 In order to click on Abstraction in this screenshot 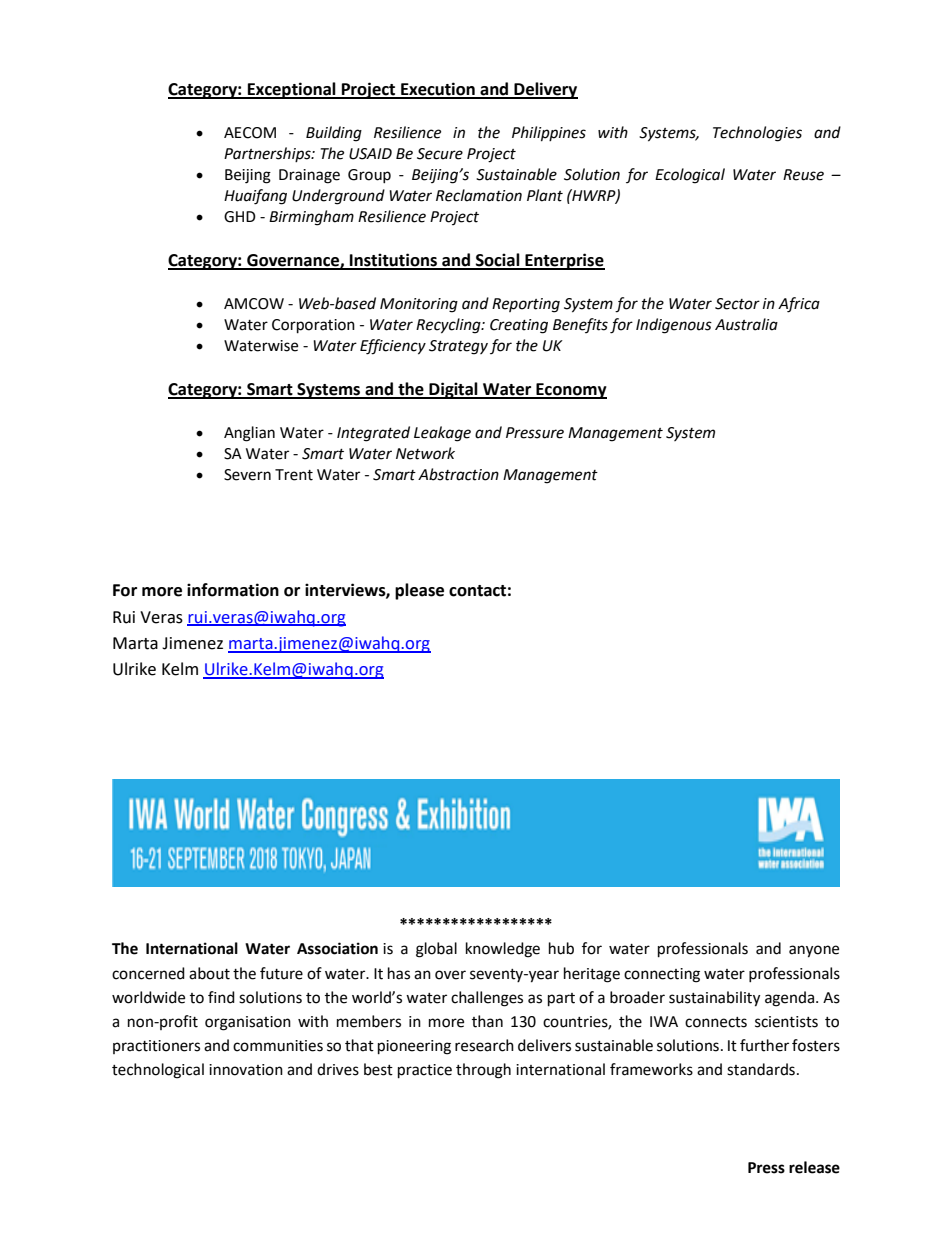, I will do `click(458, 474)`.
